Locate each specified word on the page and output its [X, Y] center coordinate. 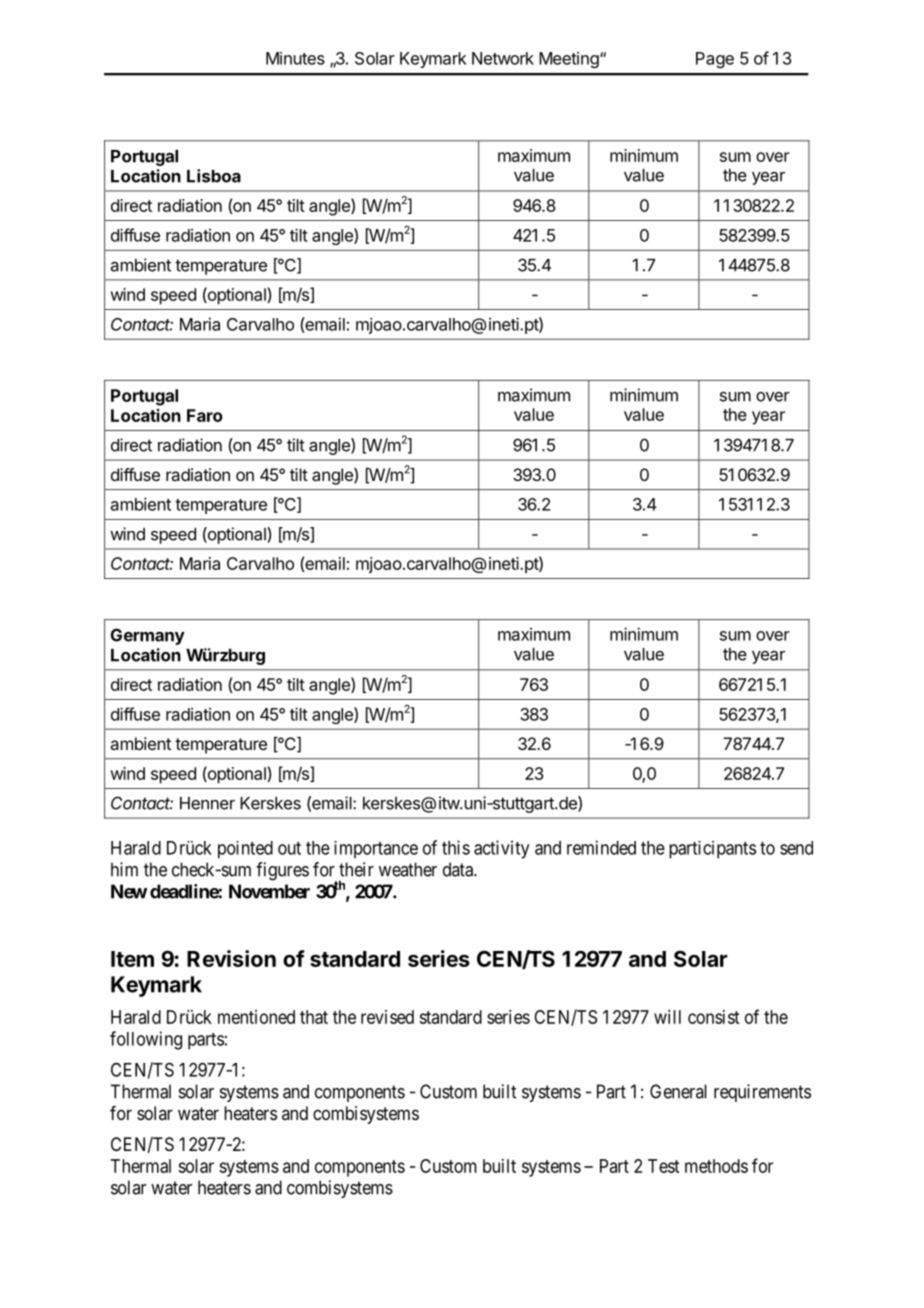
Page [715, 60]
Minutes [295, 58]
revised [387, 1017]
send [796, 848]
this [456, 847]
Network [503, 58]
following [146, 1040]
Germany [148, 636]
